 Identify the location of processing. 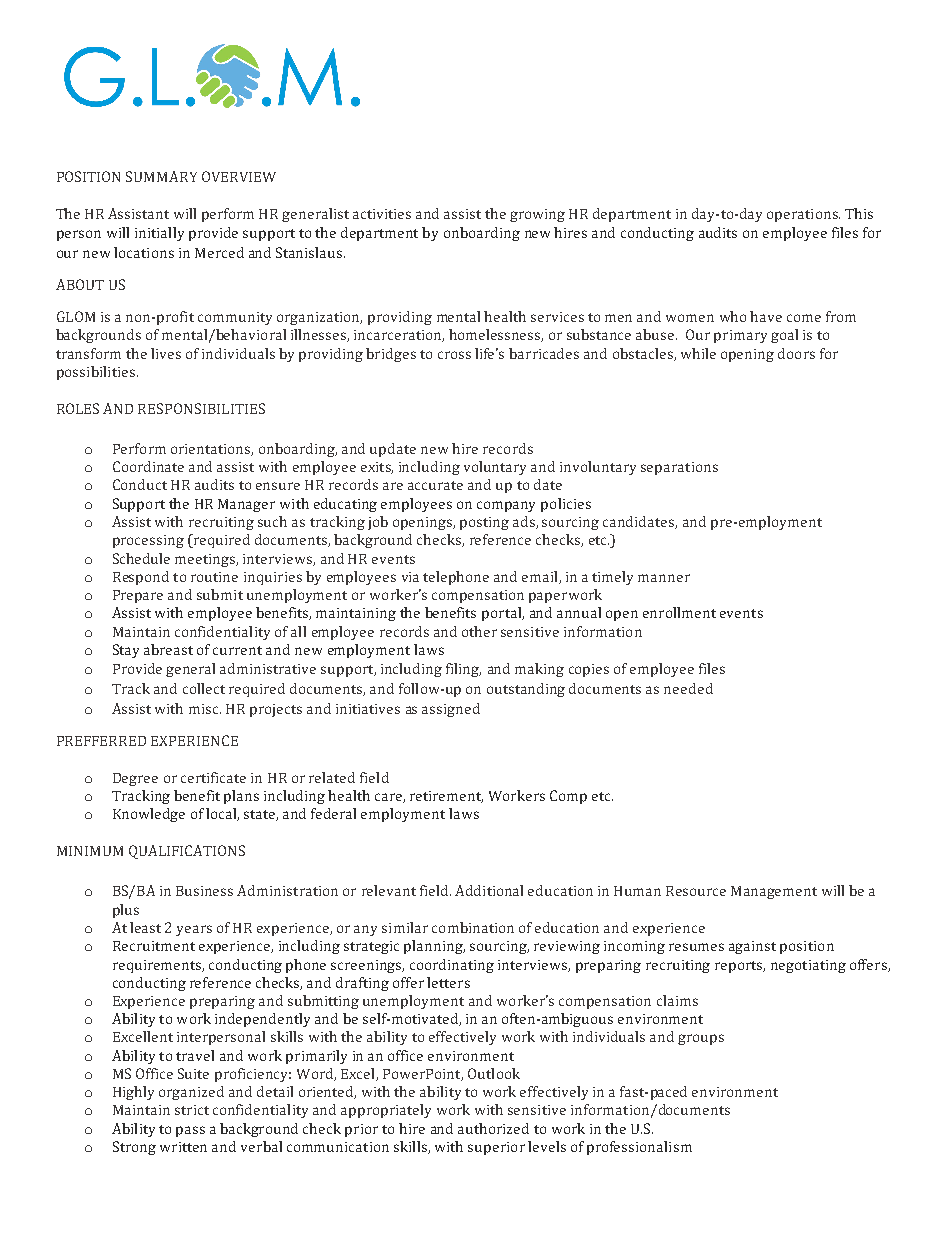
(148, 541).
